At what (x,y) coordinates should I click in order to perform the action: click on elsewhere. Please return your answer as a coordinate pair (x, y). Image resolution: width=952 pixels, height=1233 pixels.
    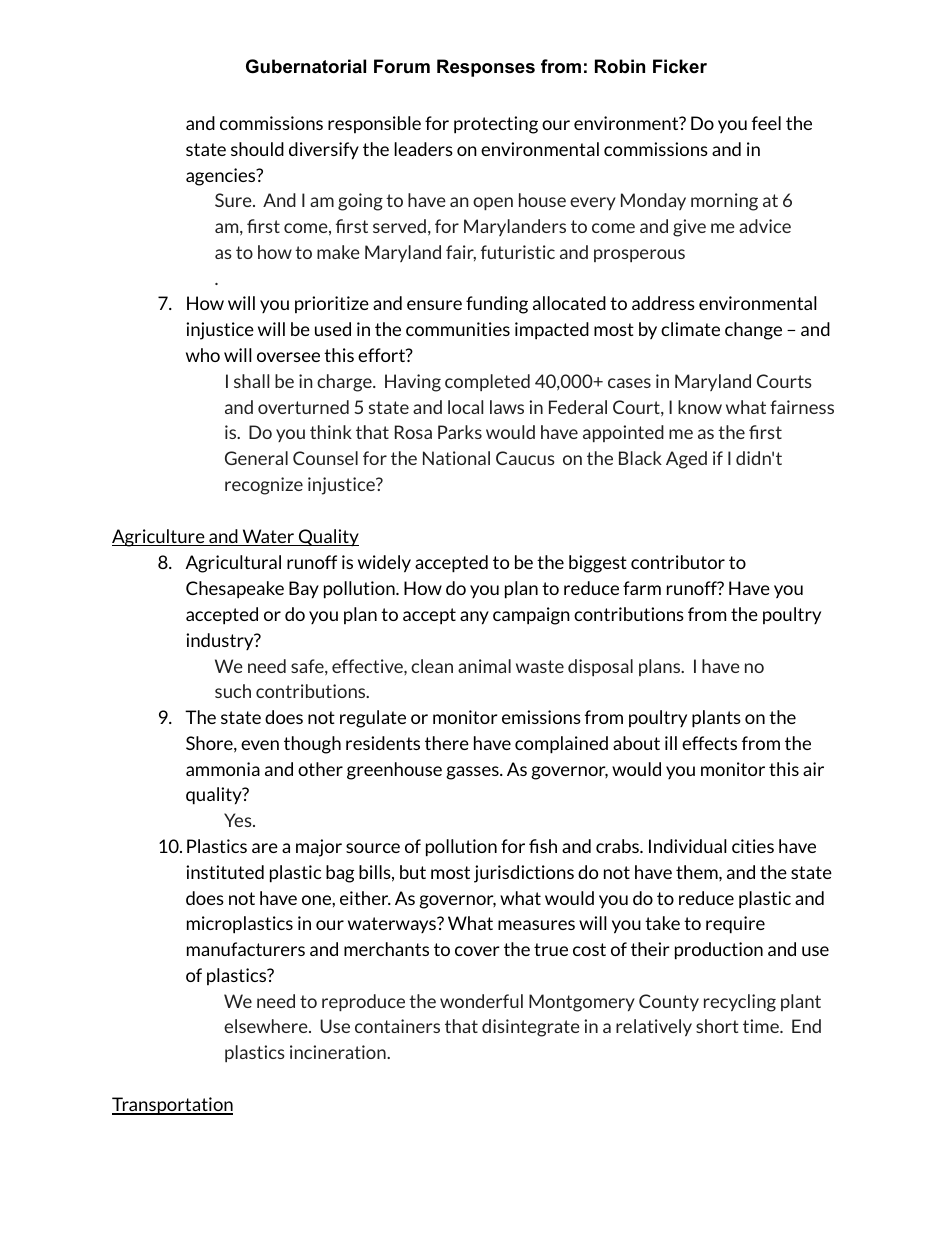
    Looking at the image, I should click on (267, 1026).
